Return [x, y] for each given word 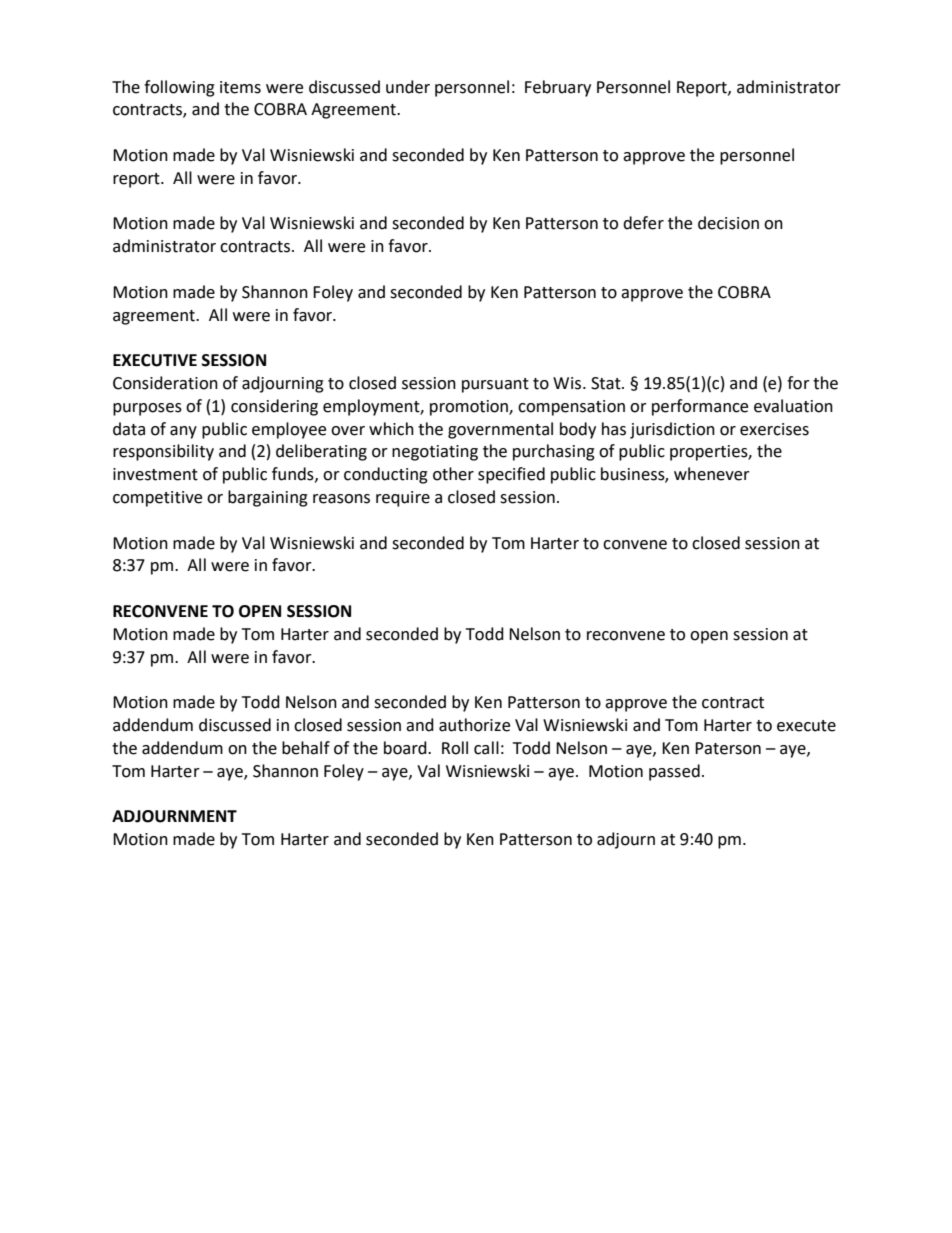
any [183, 432]
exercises [774, 429]
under [408, 87]
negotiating [435, 453]
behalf [306, 748]
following [179, 88]
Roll [455, 748]
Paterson [728, 748]
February [558, 88]
